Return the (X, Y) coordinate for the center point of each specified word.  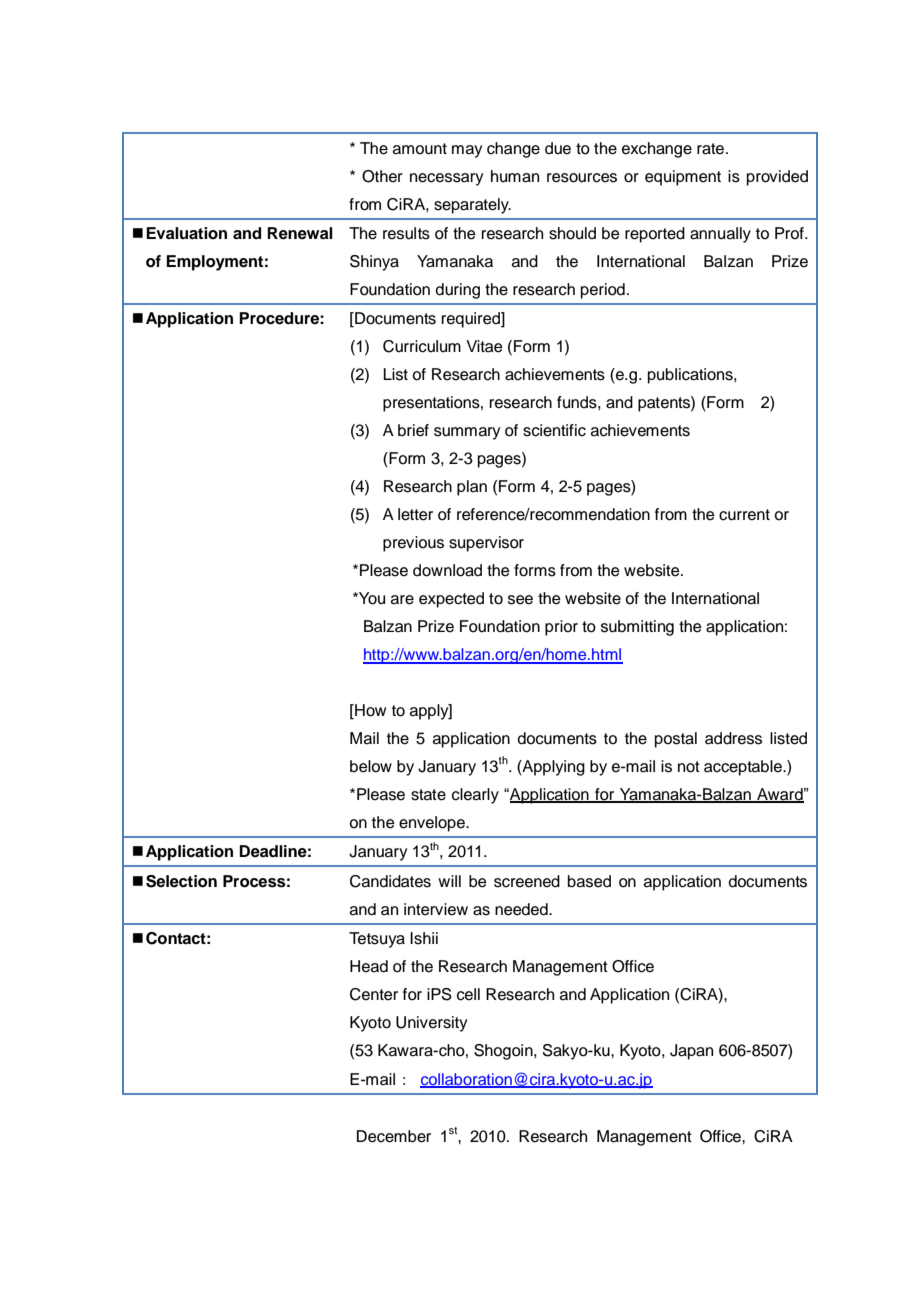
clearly (475, 796)
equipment (683, 178)
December (394, 1136)
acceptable (744, 768)
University (431, 1024)
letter (415, 514)
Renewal (300, 233)
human (515, 176)
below (371, 766)
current (744, 515)
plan (472, 488)
